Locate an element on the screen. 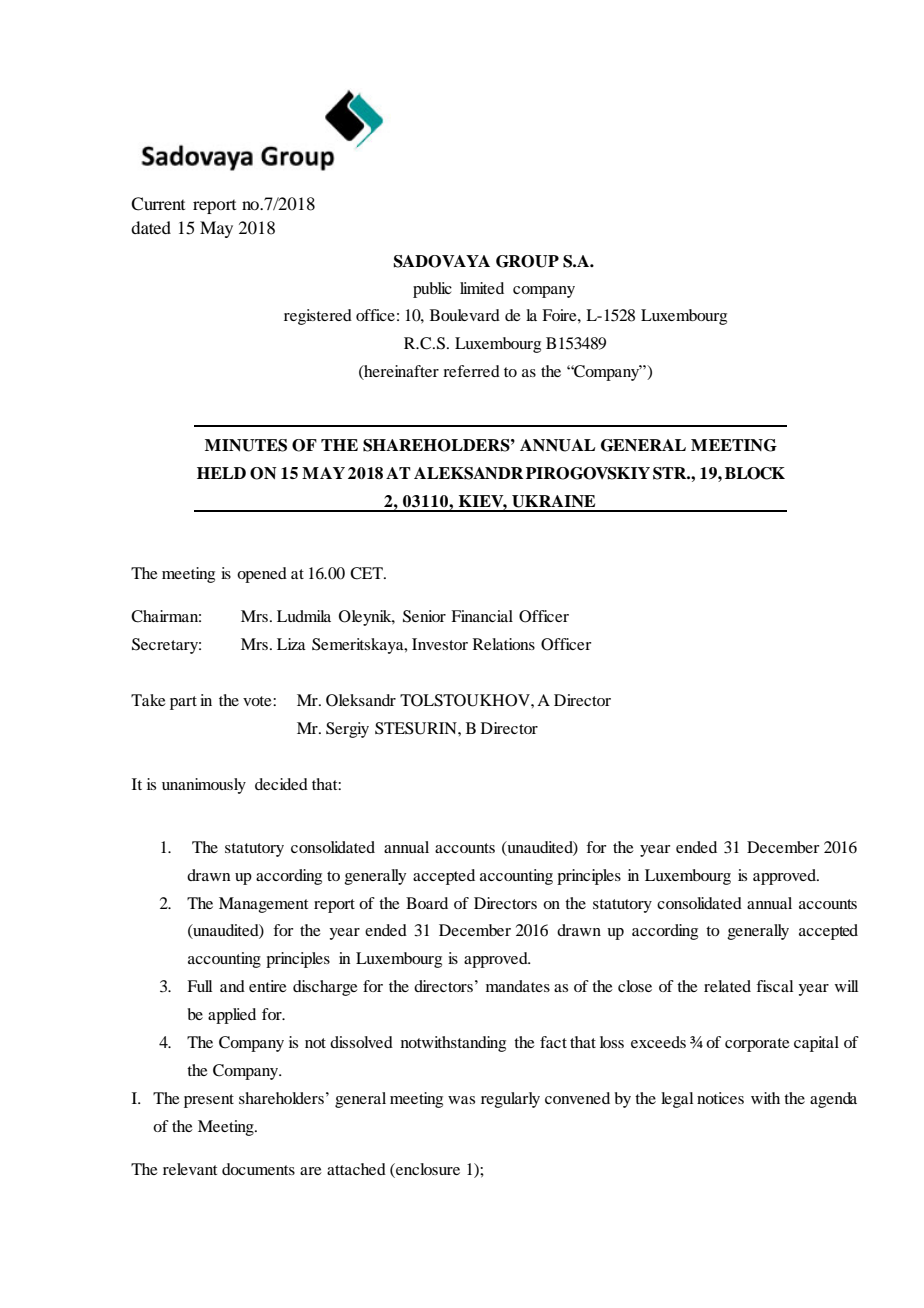 The image size is (924, 1308). Financial is located at coordinates (482, 616).
